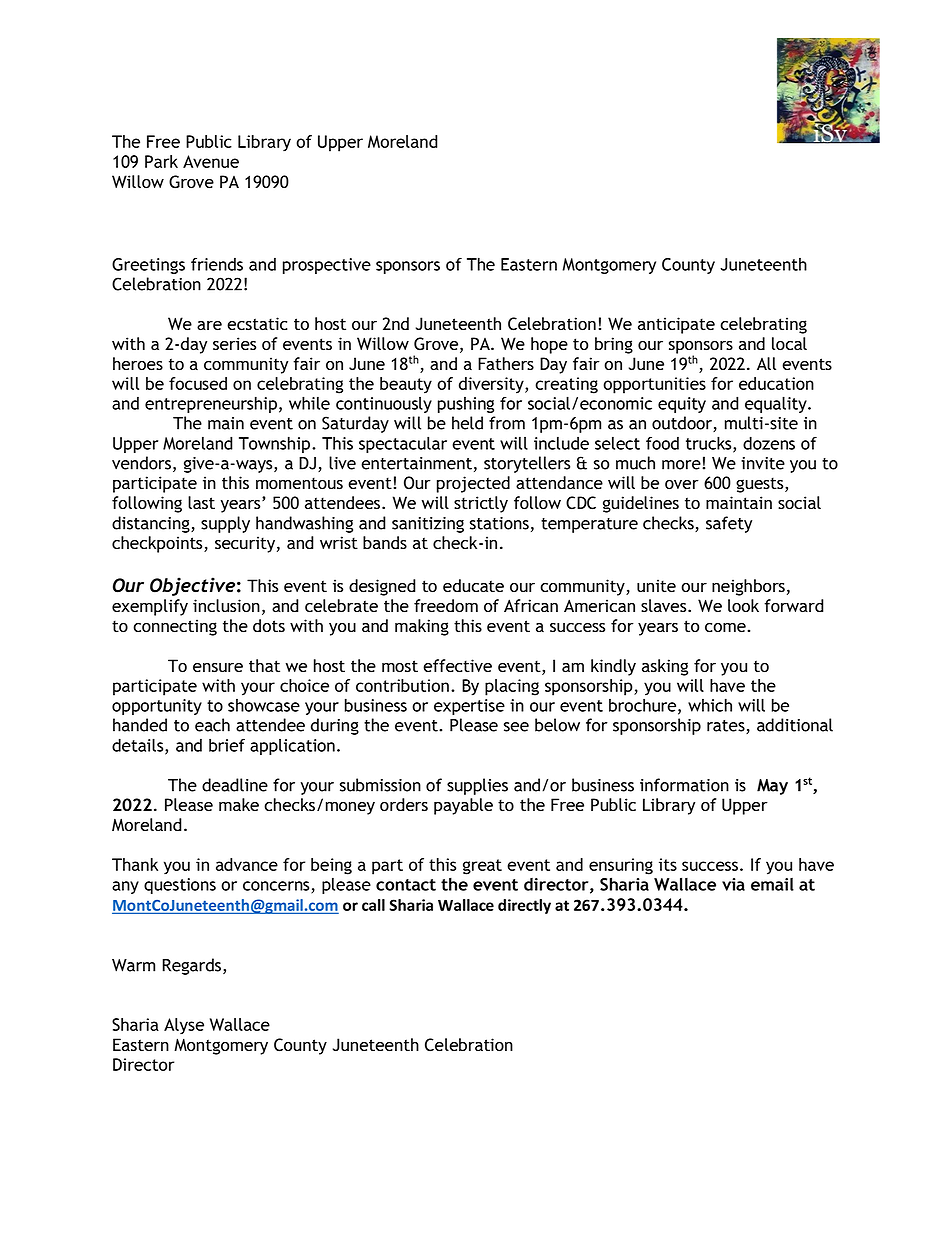  Describe the element at coordinates (473, 585) in the image. I see `educate` at that location.
